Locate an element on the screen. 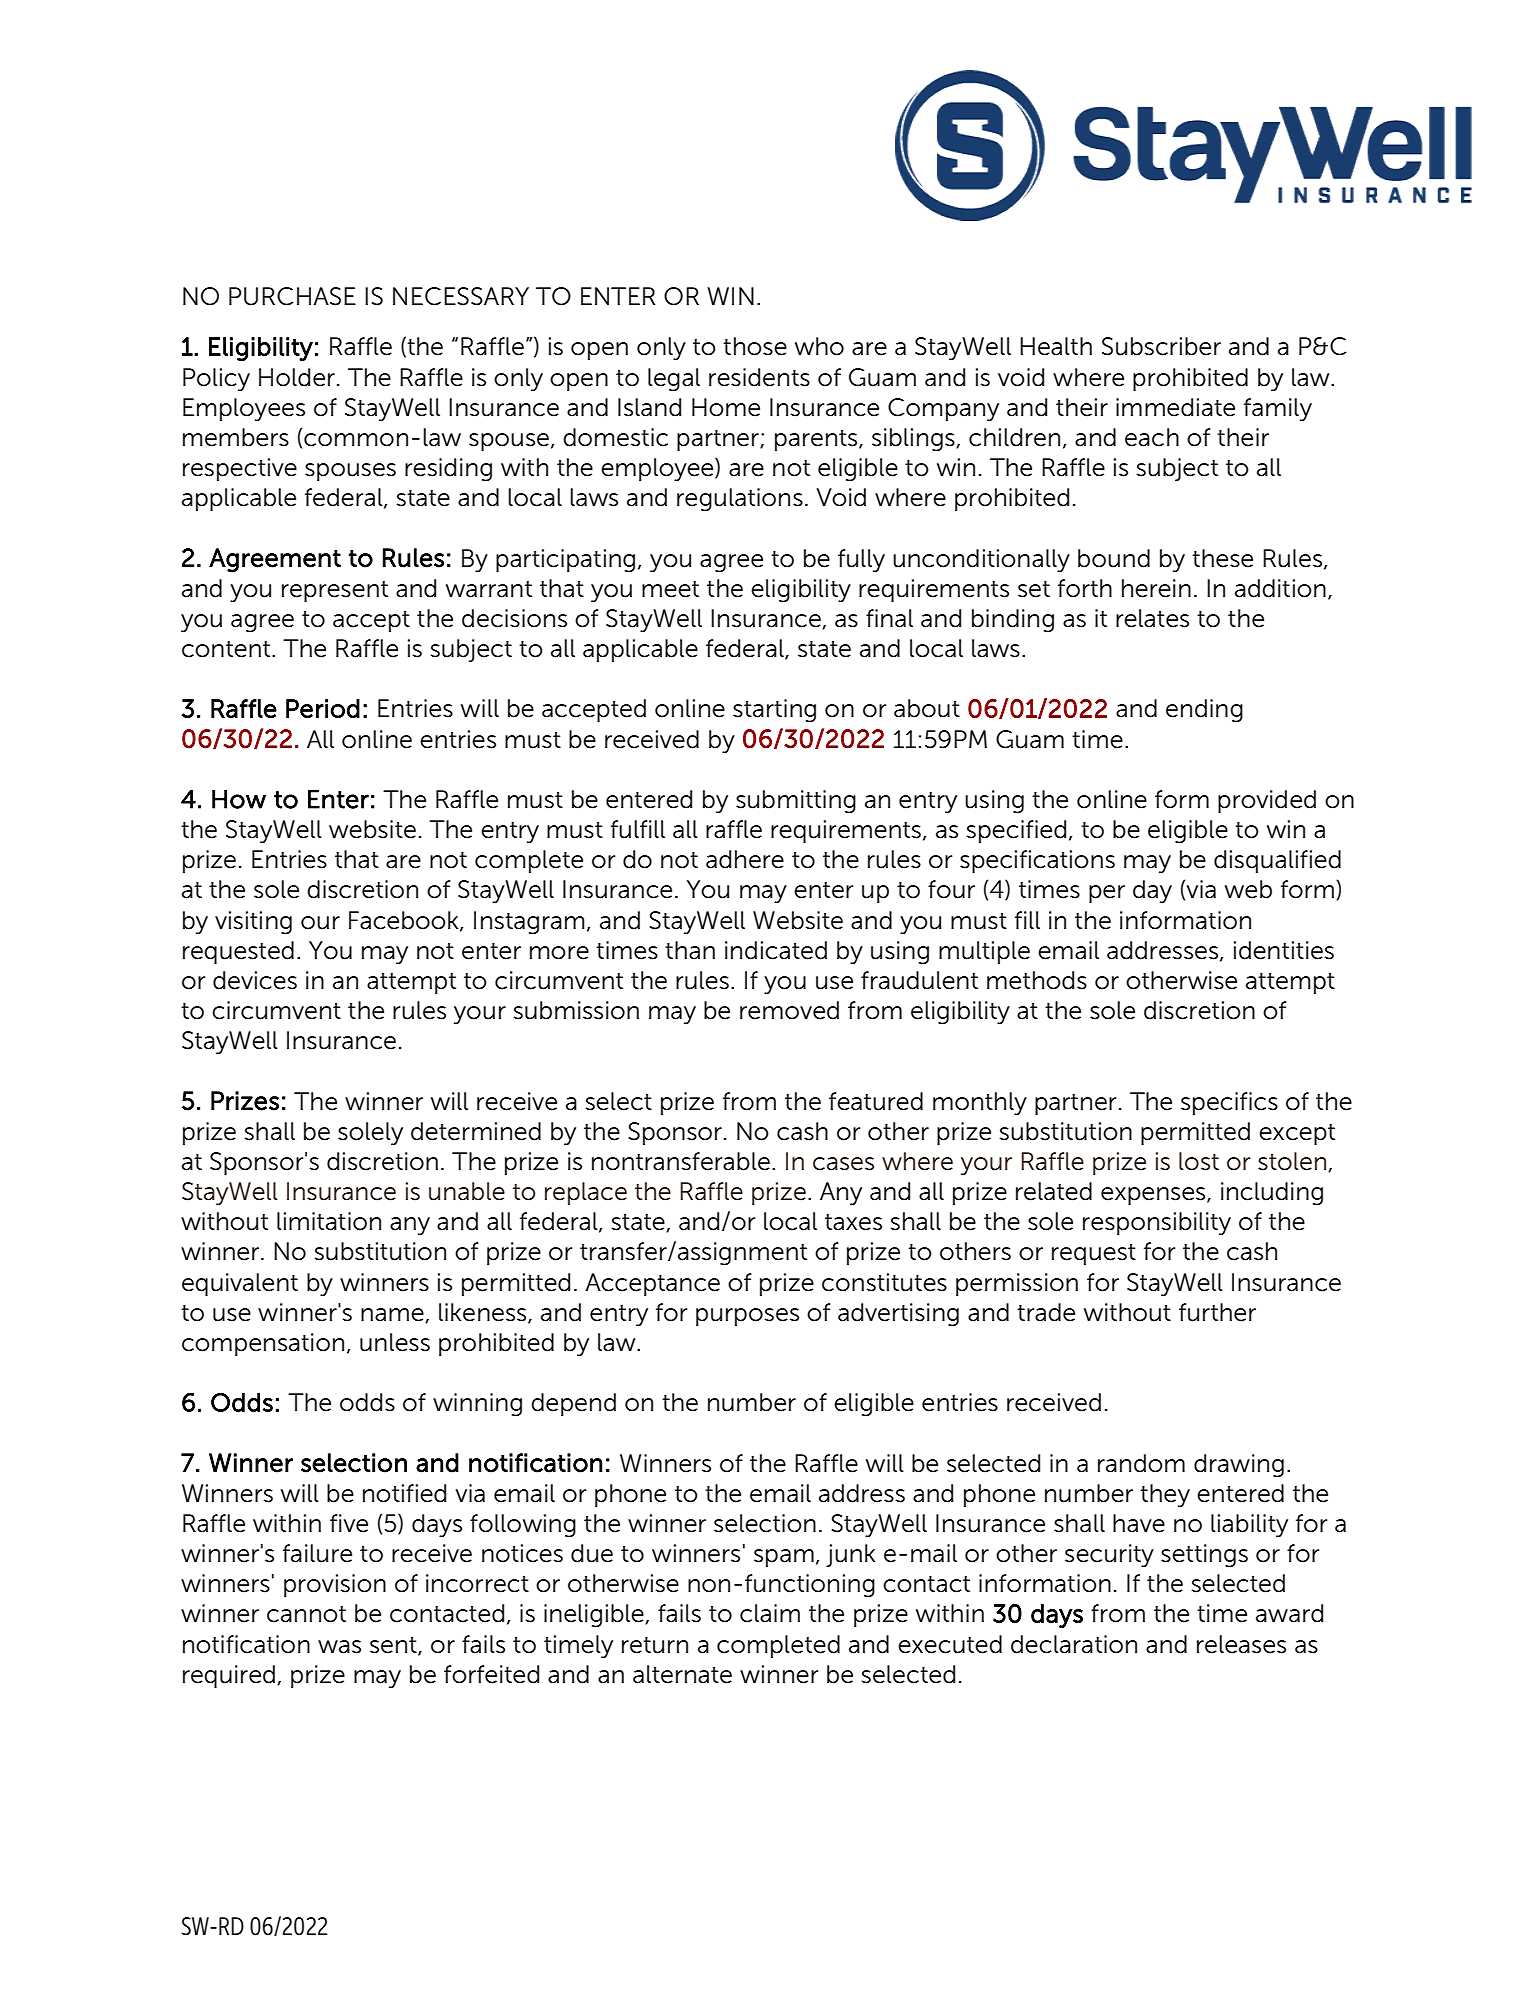  removed is located at coordinates (789, 1010).
